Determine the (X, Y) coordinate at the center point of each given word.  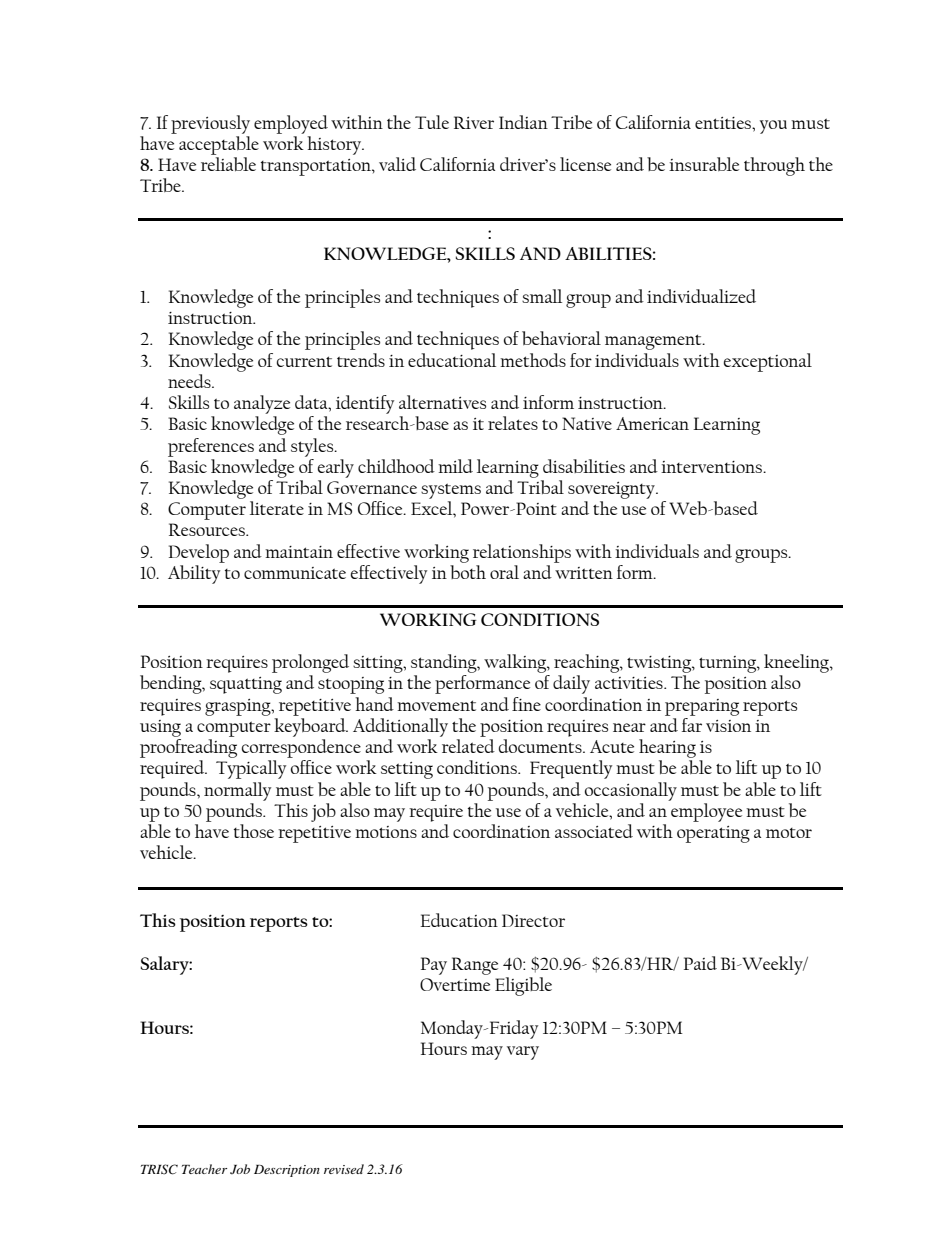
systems (451, 491)
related (468, 746)
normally (237, 791)
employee (705, 811)
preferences (211, 447)
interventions (712, 467)
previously (210, 124)
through (774, 166)
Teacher (204, 1169)
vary (523, 1053)
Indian (523, 122)
